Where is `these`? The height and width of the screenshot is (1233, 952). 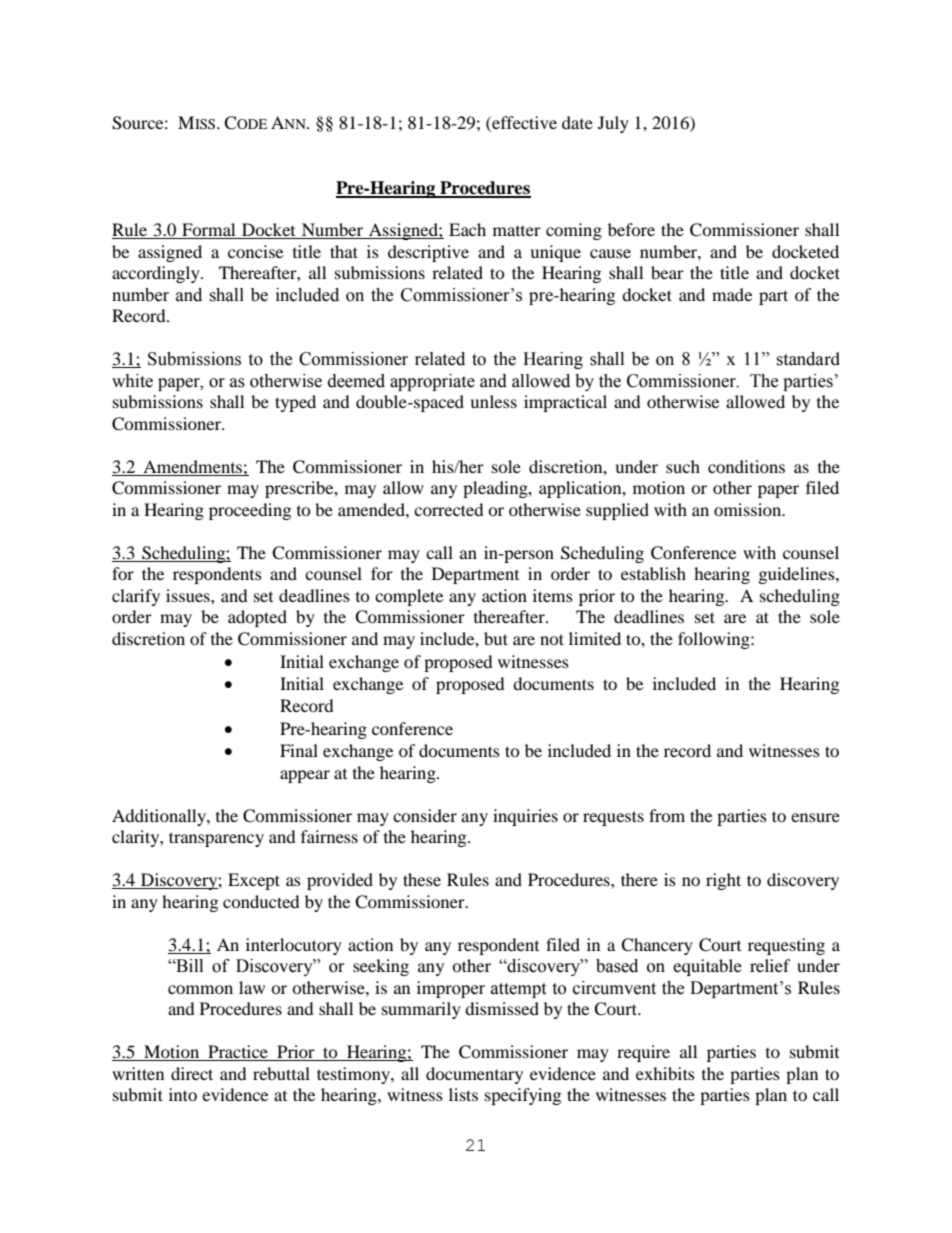 these is located at coordinates (422, 879).
